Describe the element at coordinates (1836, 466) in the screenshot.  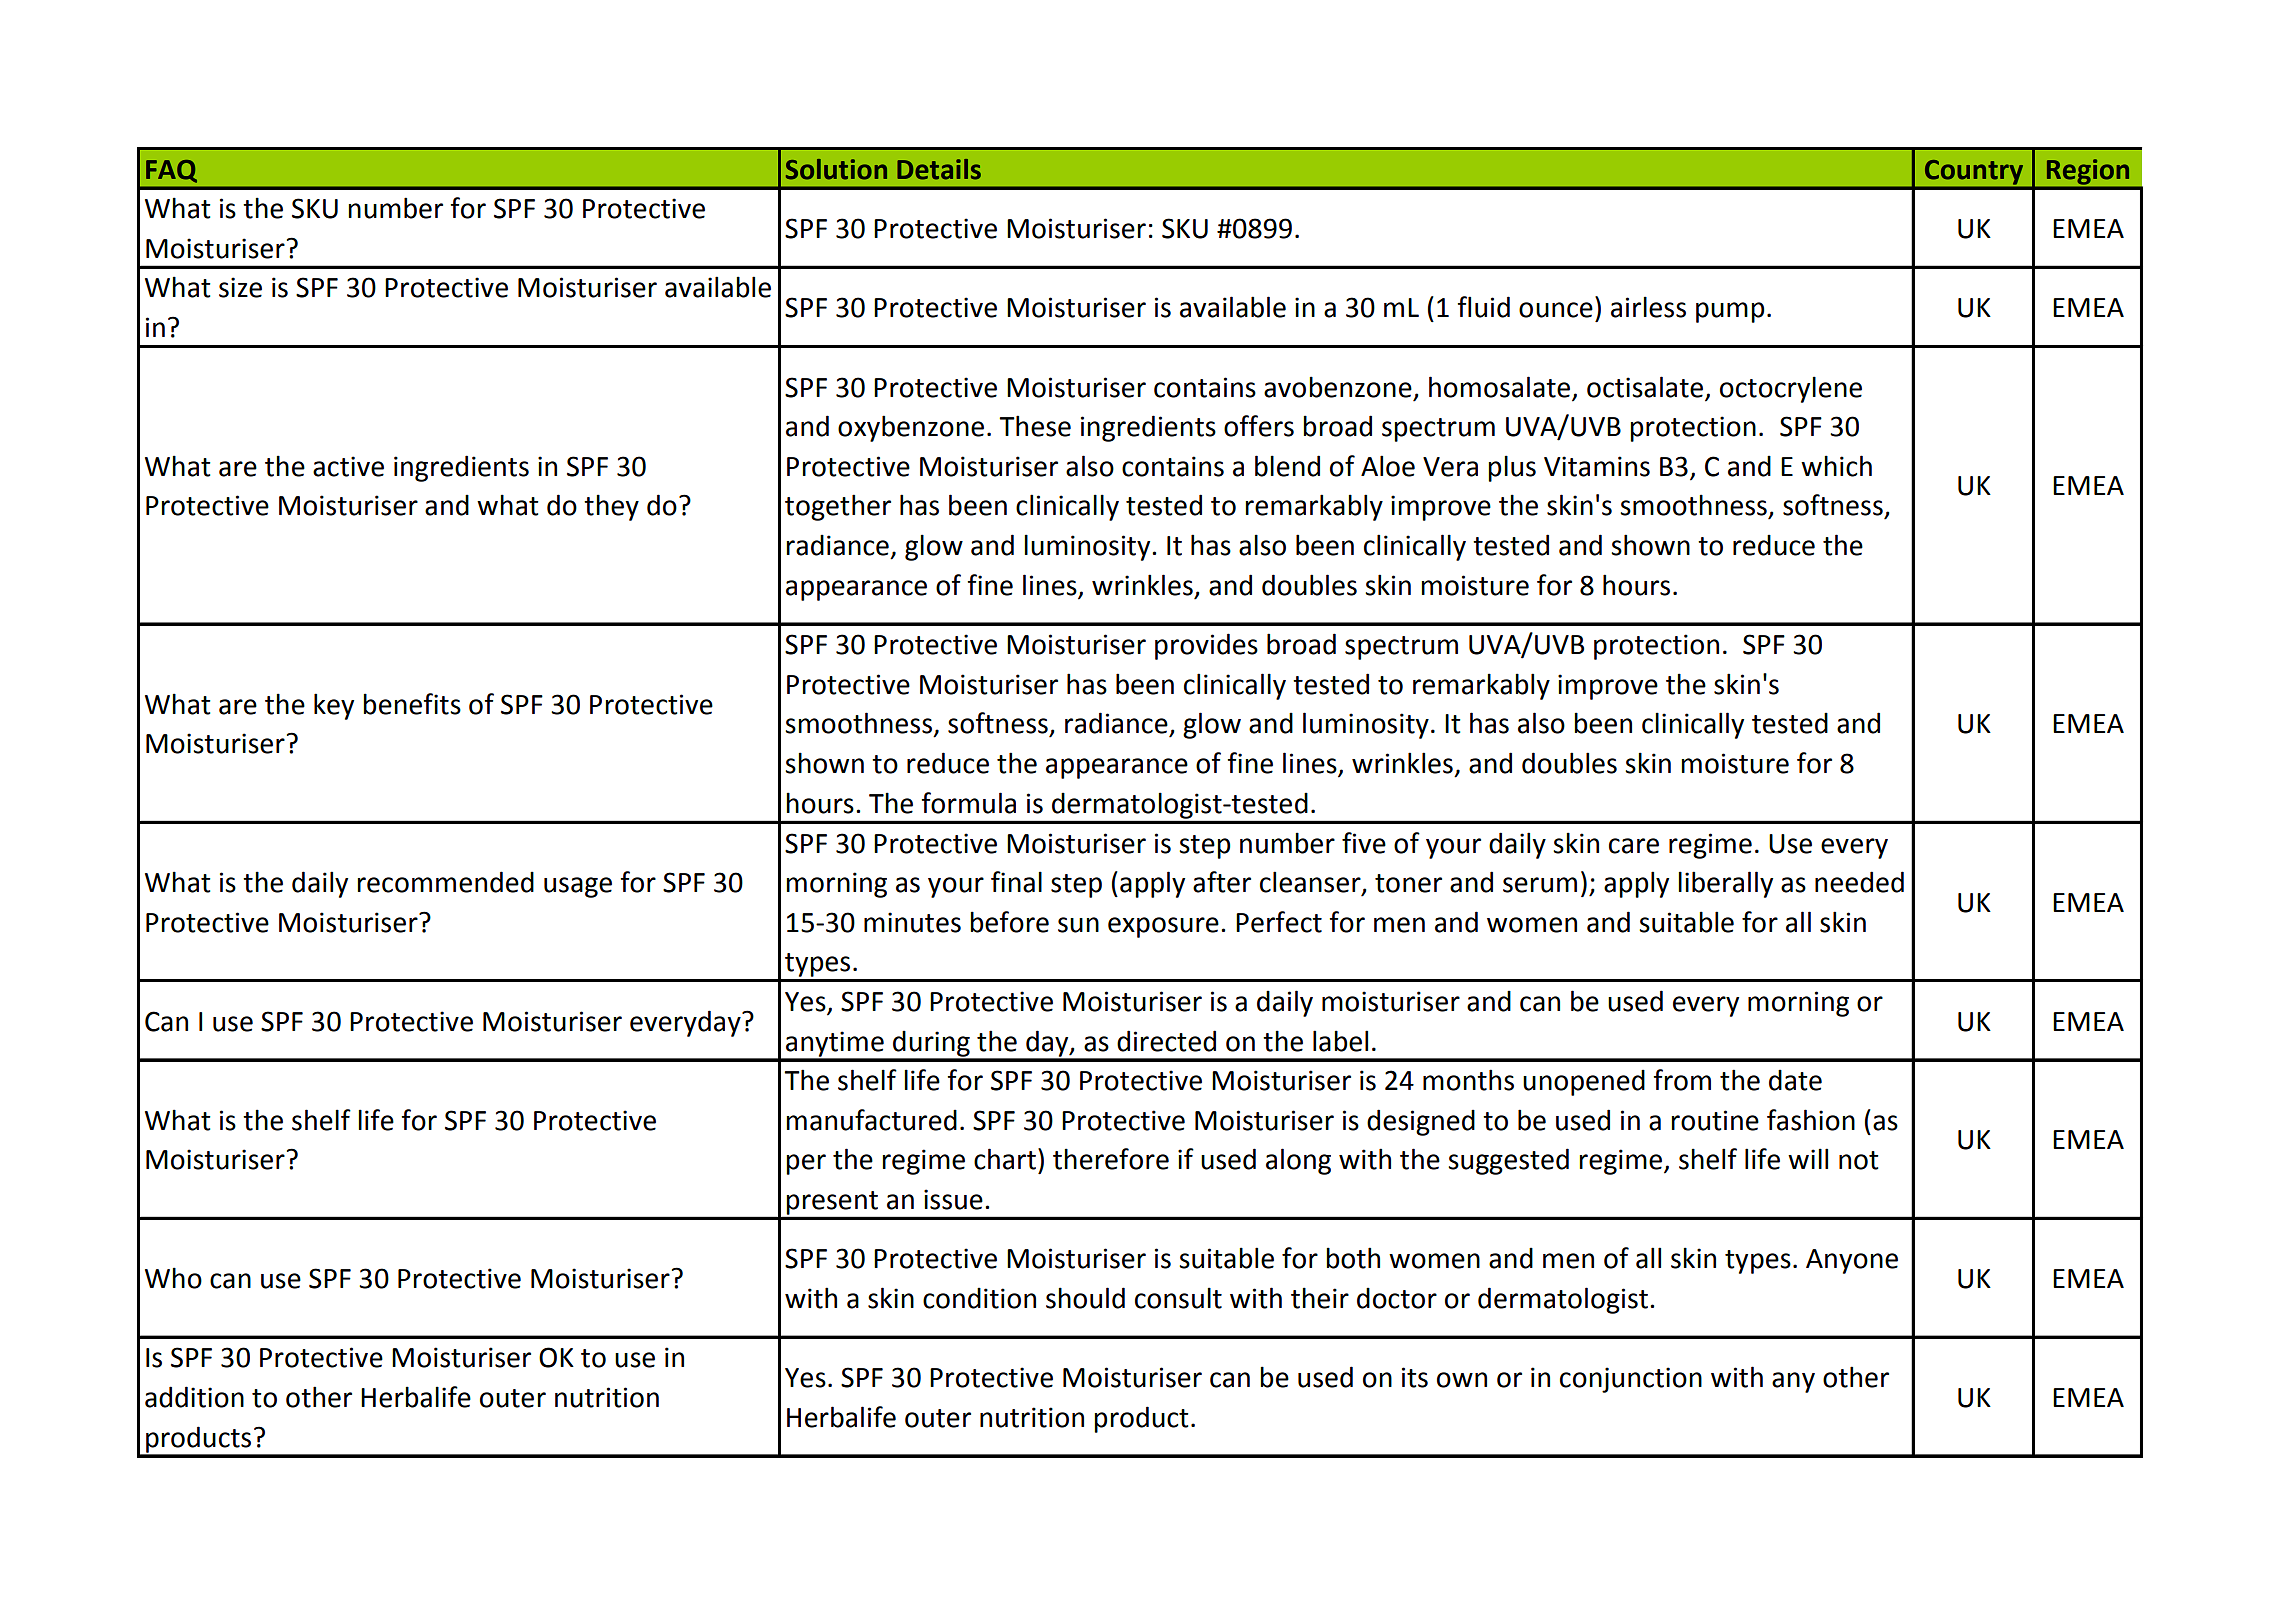
I see `which` at that location.
